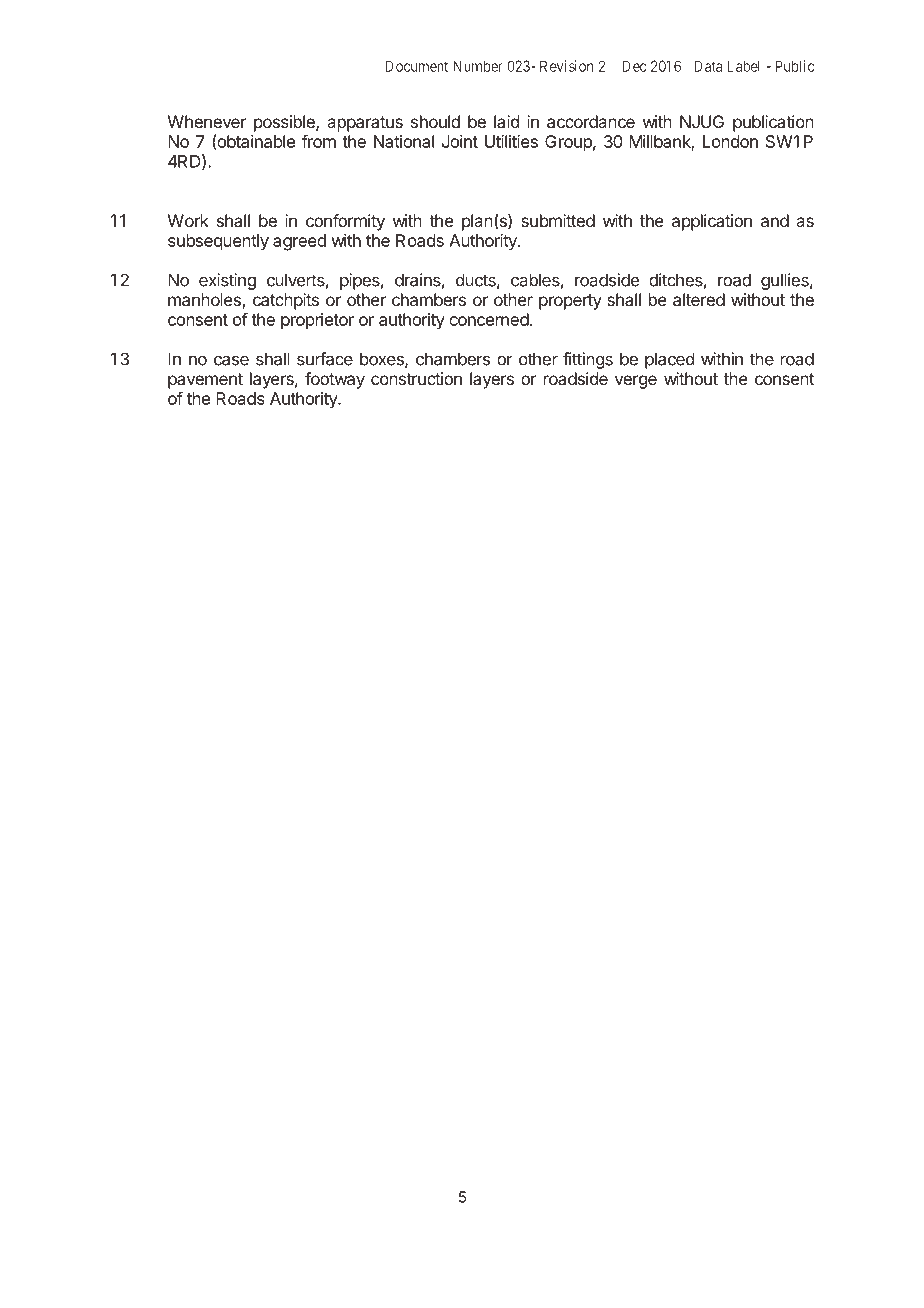 Image resolution: width=924 pixels, height=1308 pixels. I want to click on placed, so click(669, 360).
